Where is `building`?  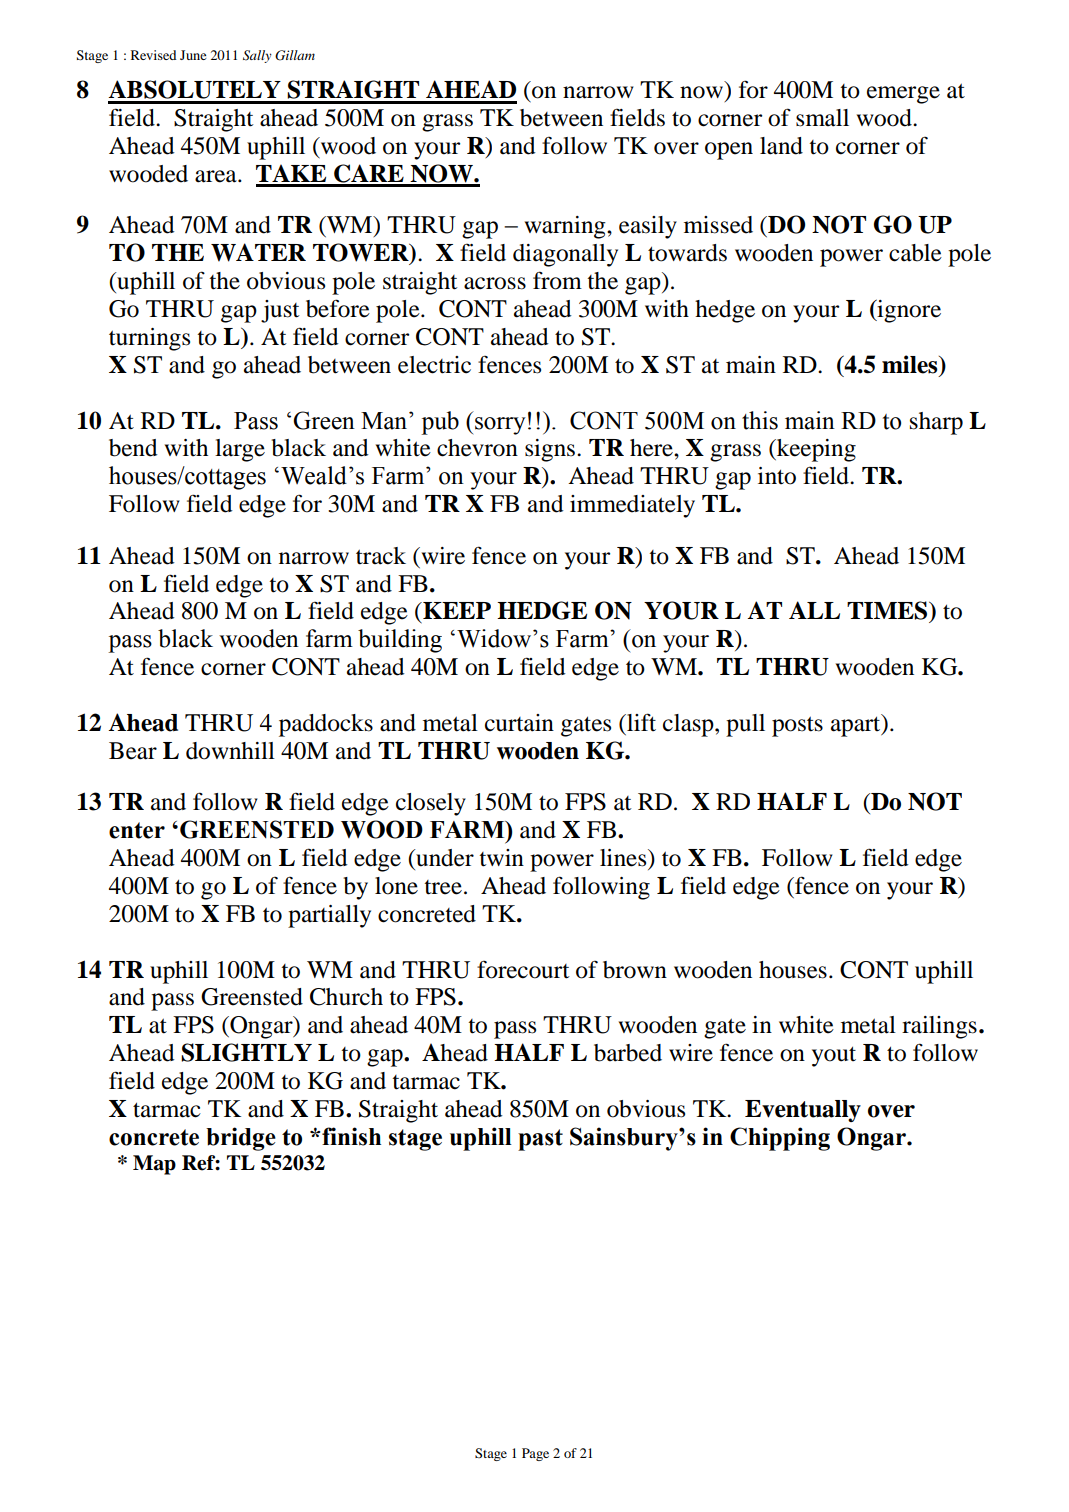 building is located at coordinates (400, 641).
